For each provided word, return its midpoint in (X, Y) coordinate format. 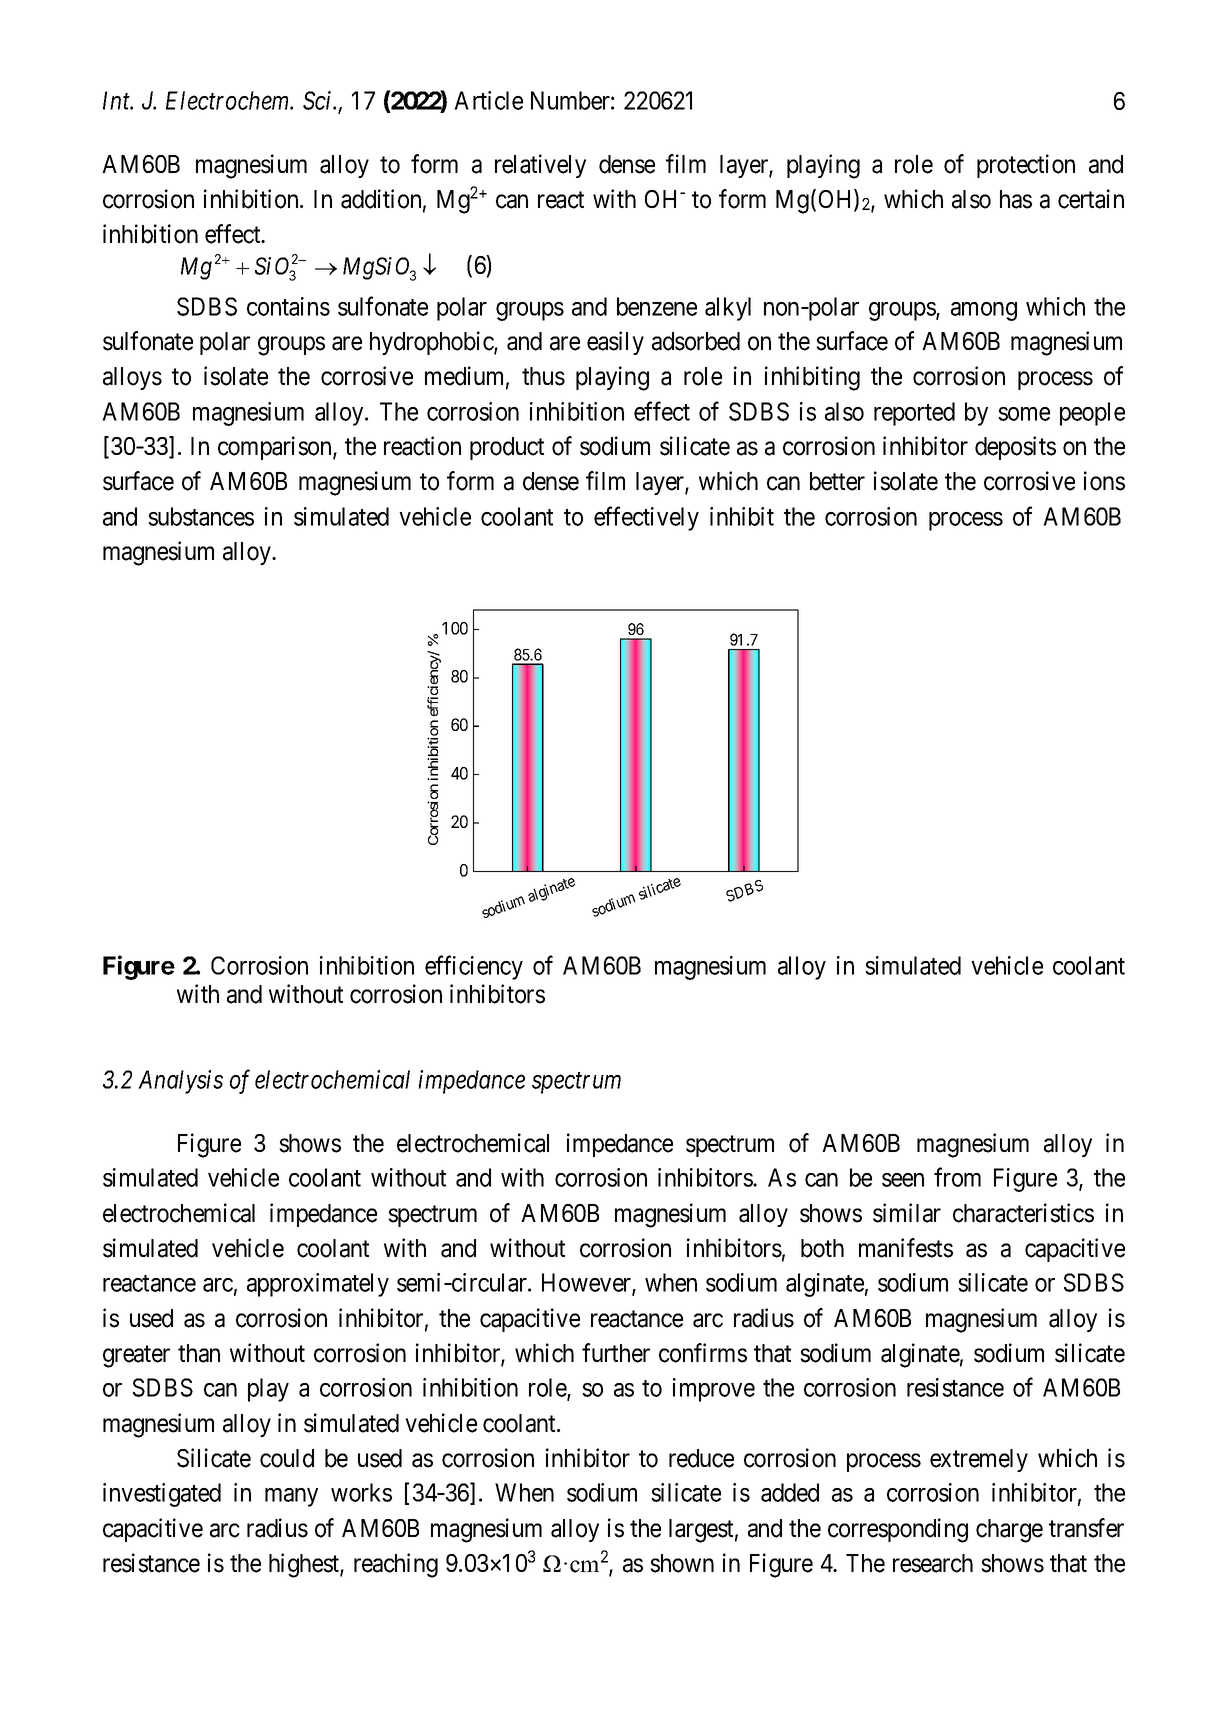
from (957, 1177)
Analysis (180, 1082)
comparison (276, 448)
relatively (540, 166)
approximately (318, 1285)
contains (288, 306)
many (291, 1497)
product (507, 448)
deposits (1015, 448)
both (822, 1248)
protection (1026, 166)
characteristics (1023, 1213)
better (837, 481)
